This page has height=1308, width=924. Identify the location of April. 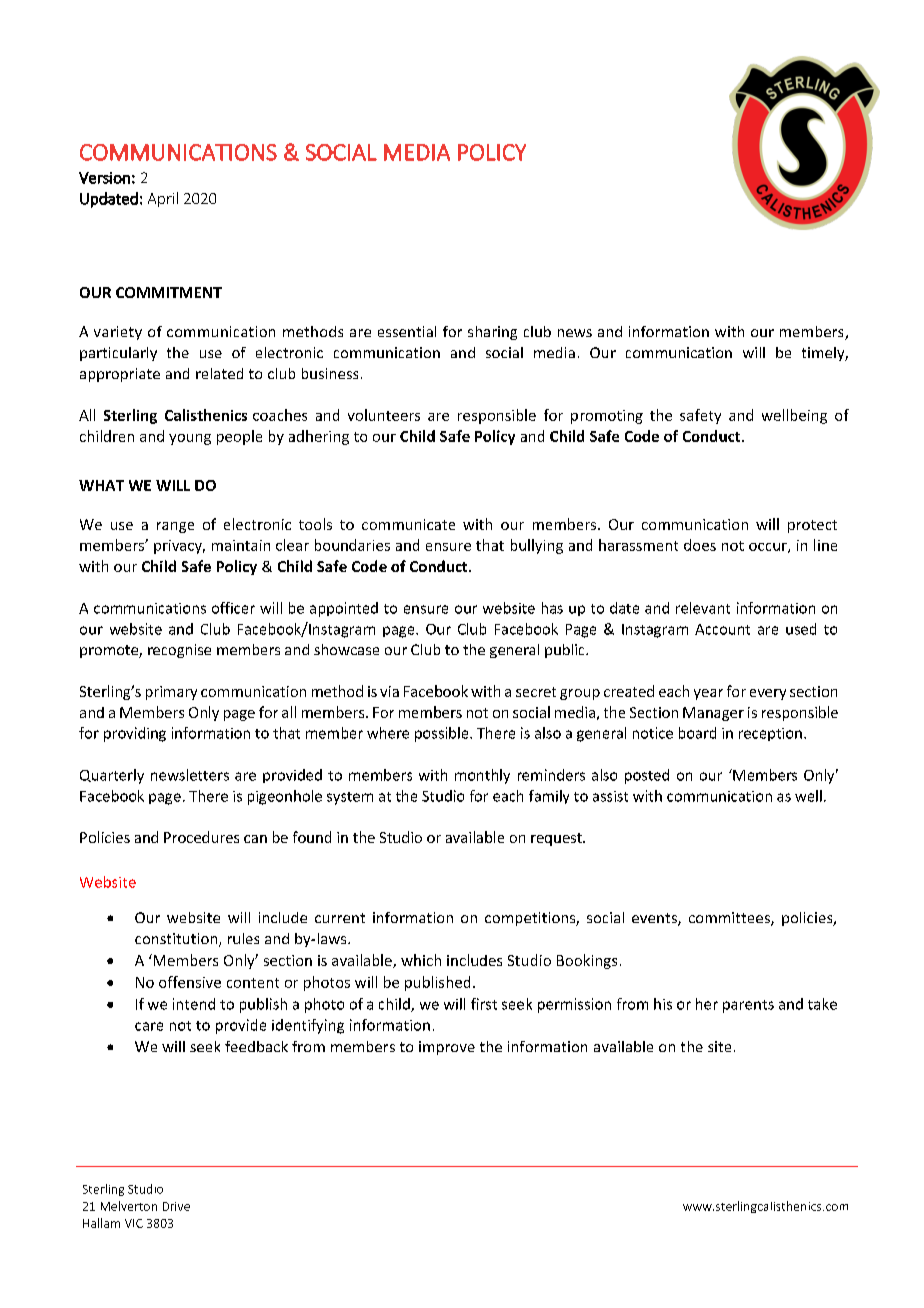
(163, 199).
